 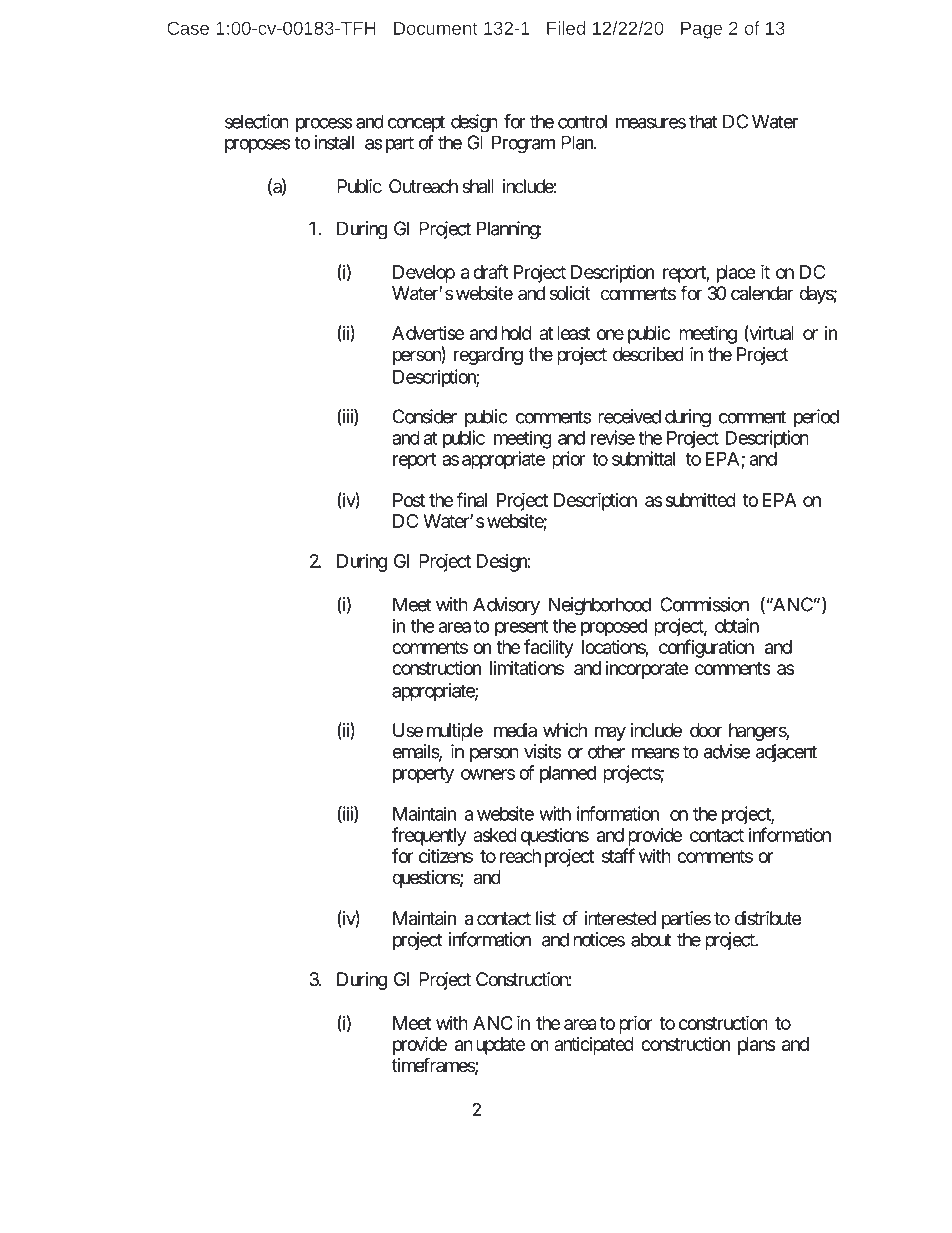 What do you see at coordinates (500, 1046) in the screenshot?
I see `update` at bounding box center [500, 1046].
